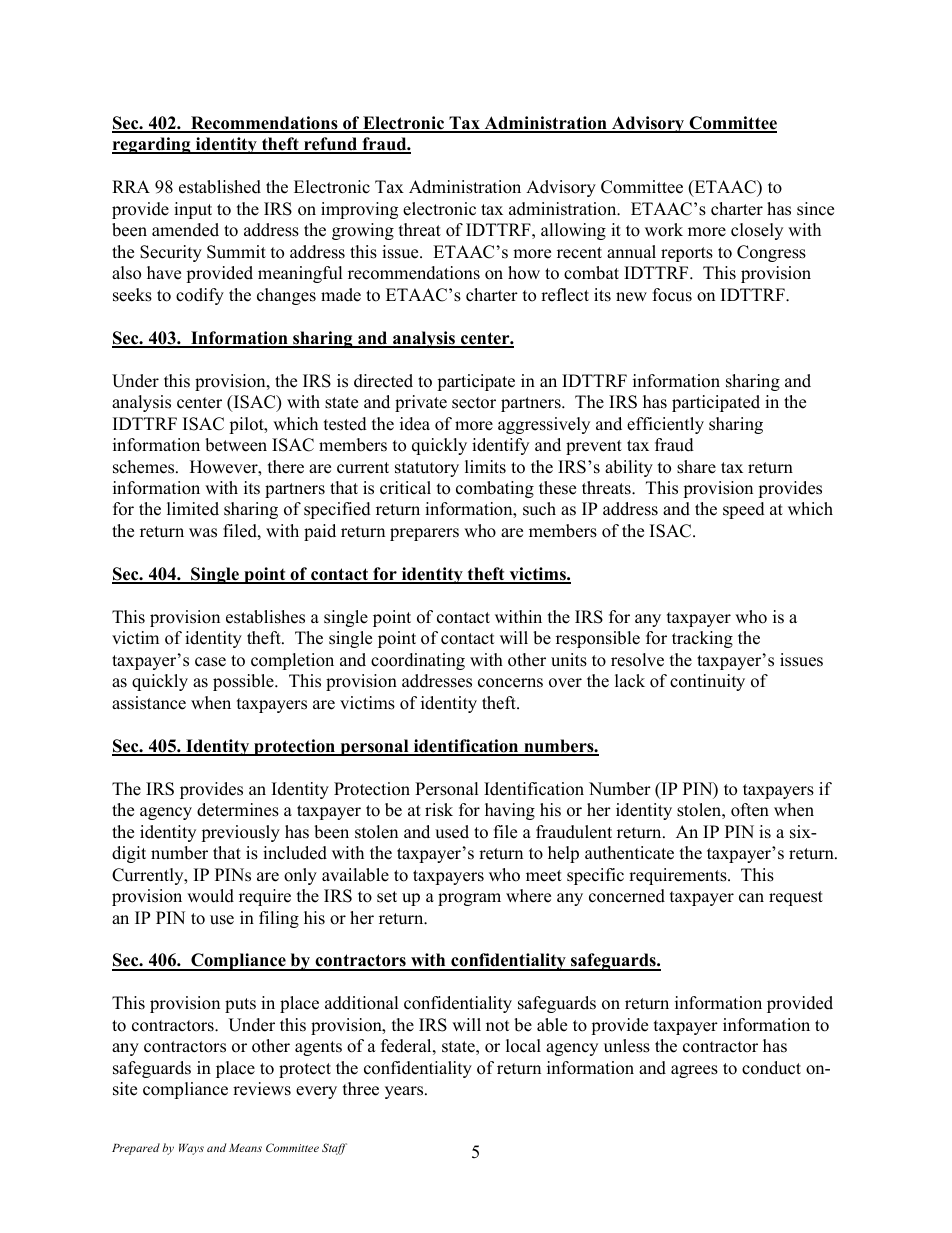  Describe the element at coordinates (359, 210) in the image. I see `improving` at that location.
